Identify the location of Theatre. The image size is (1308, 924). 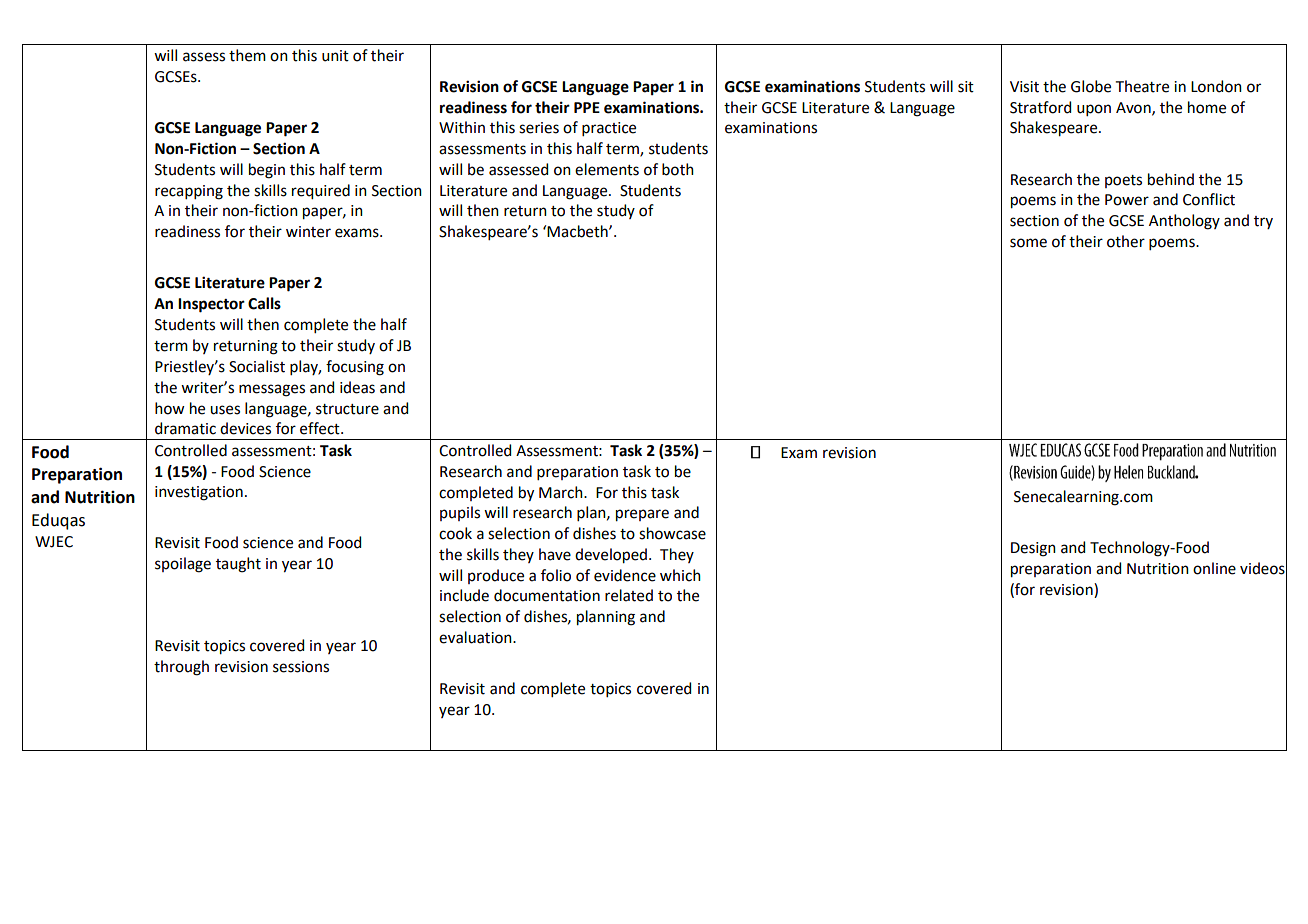
(1142, 86).
